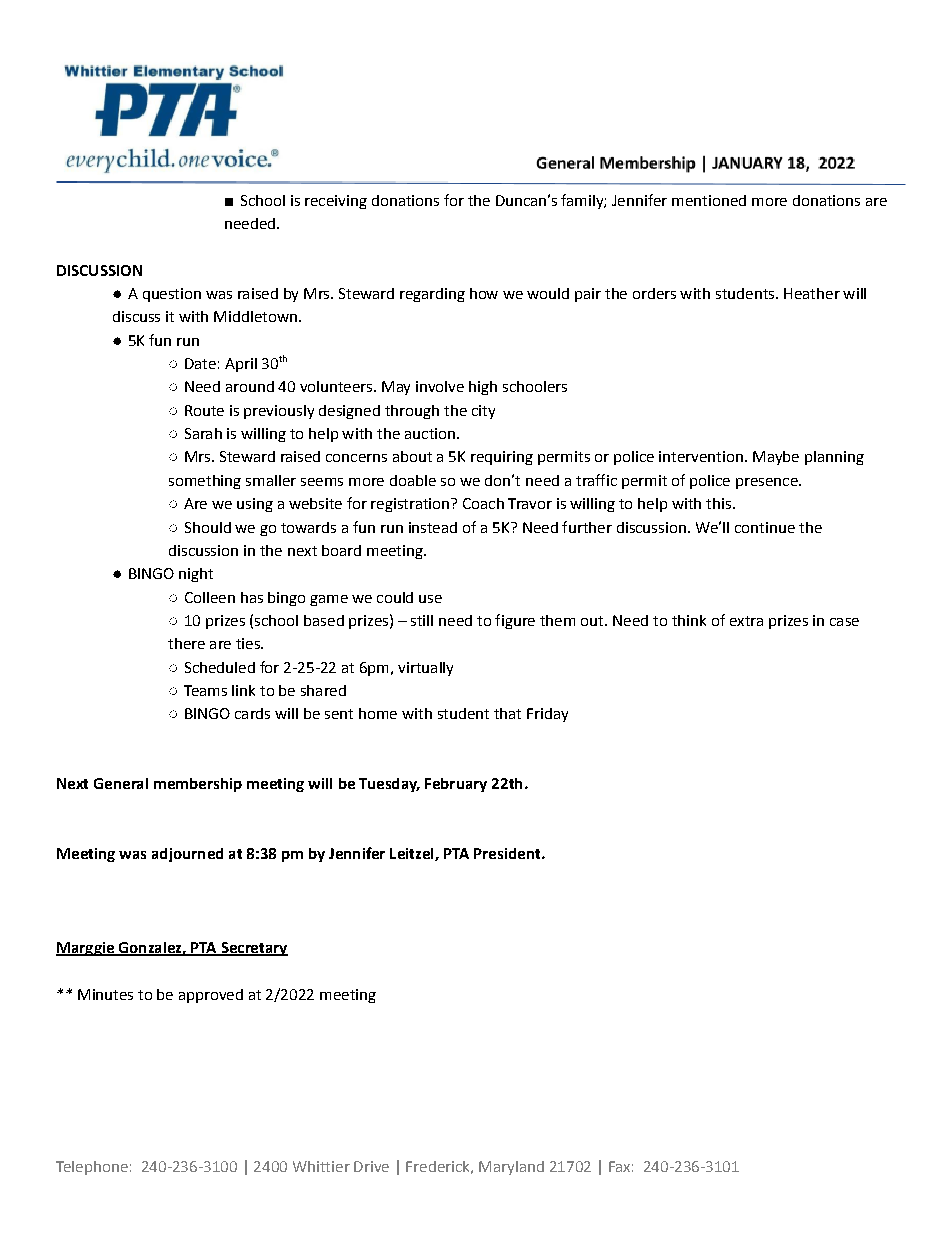 The width and height of the screenshot is (952, 1233). I want to click on President, so click(508, 853).
